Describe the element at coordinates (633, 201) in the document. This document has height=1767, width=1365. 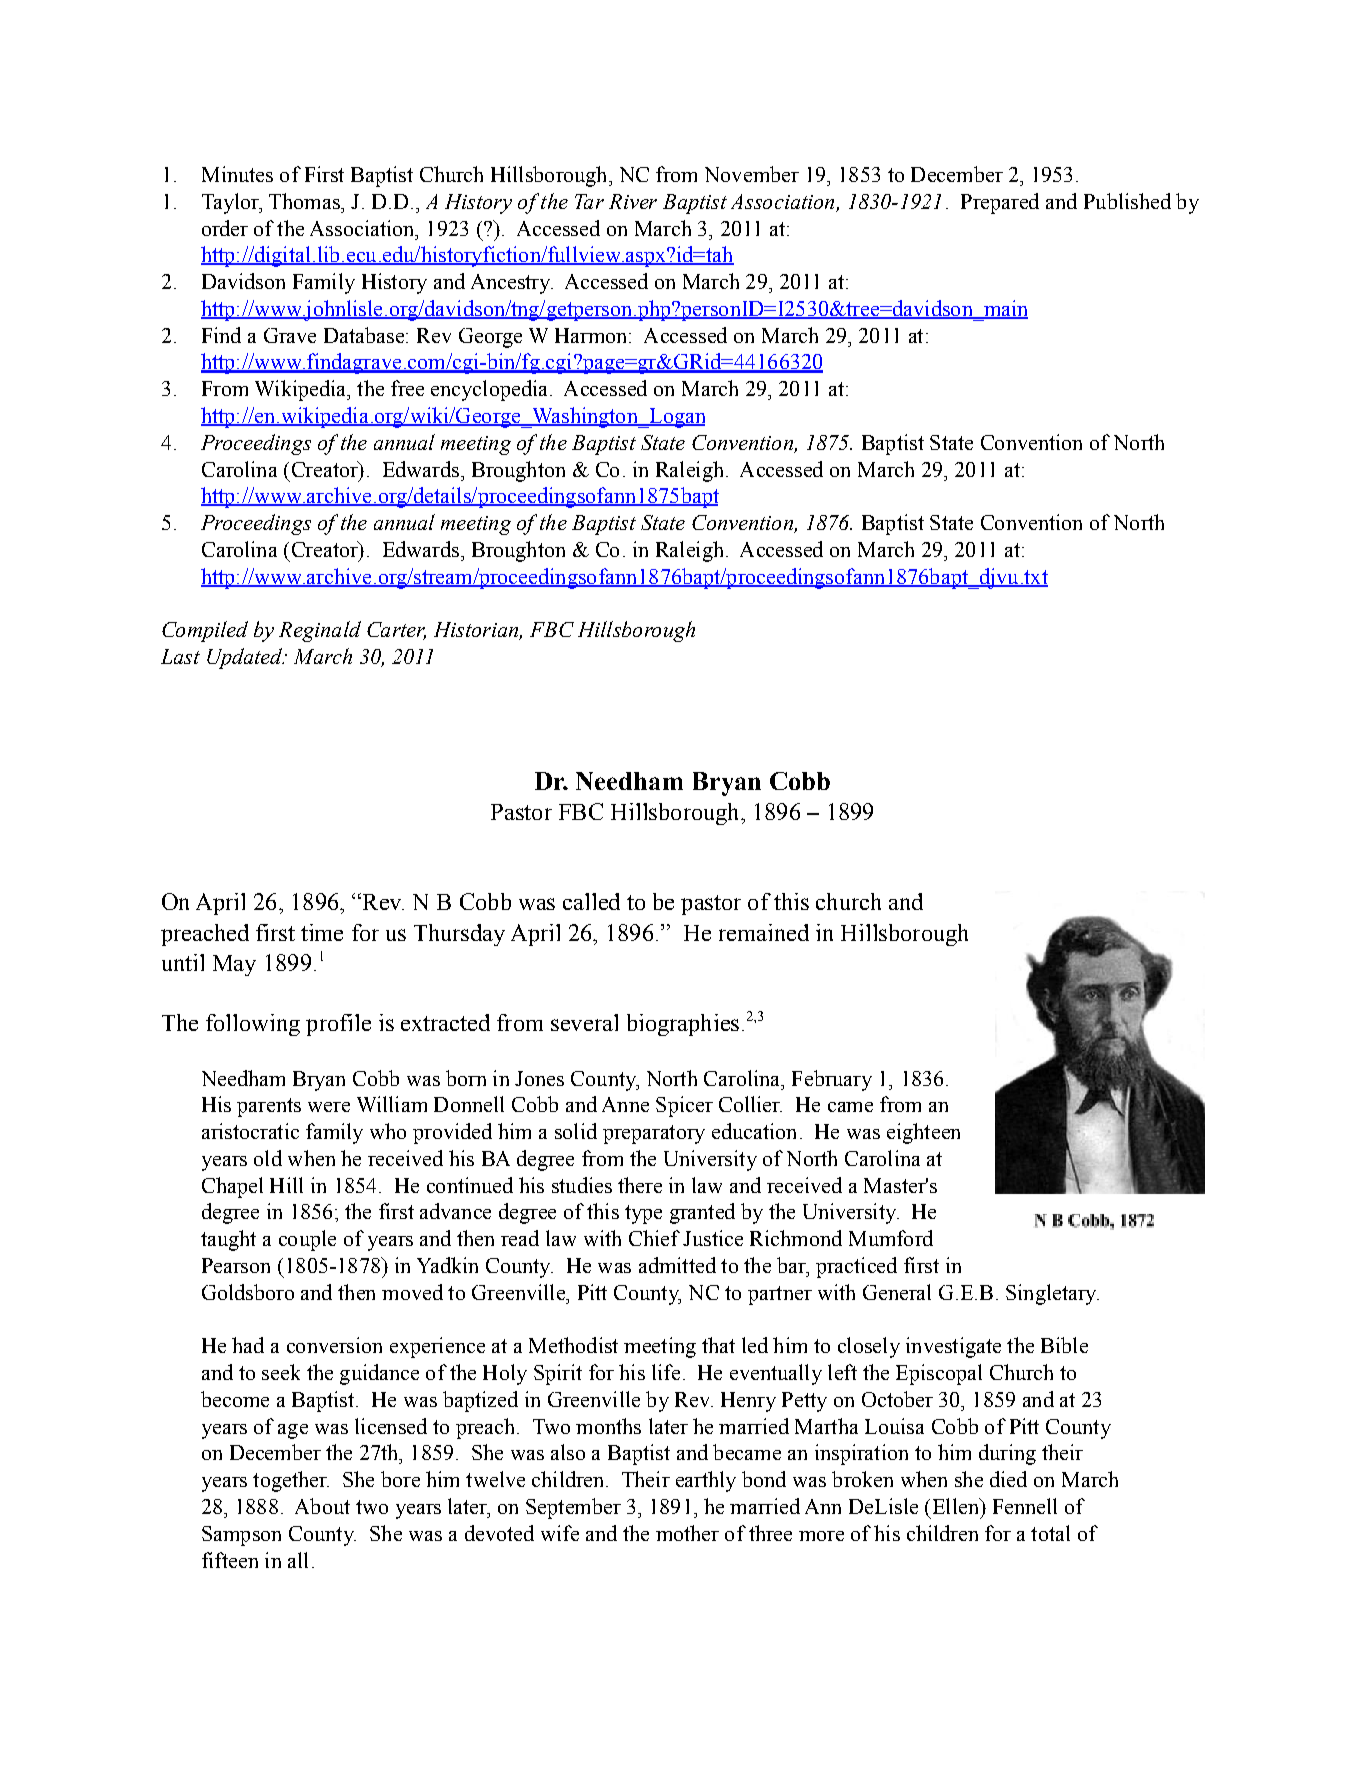
I see `River` at that location.
